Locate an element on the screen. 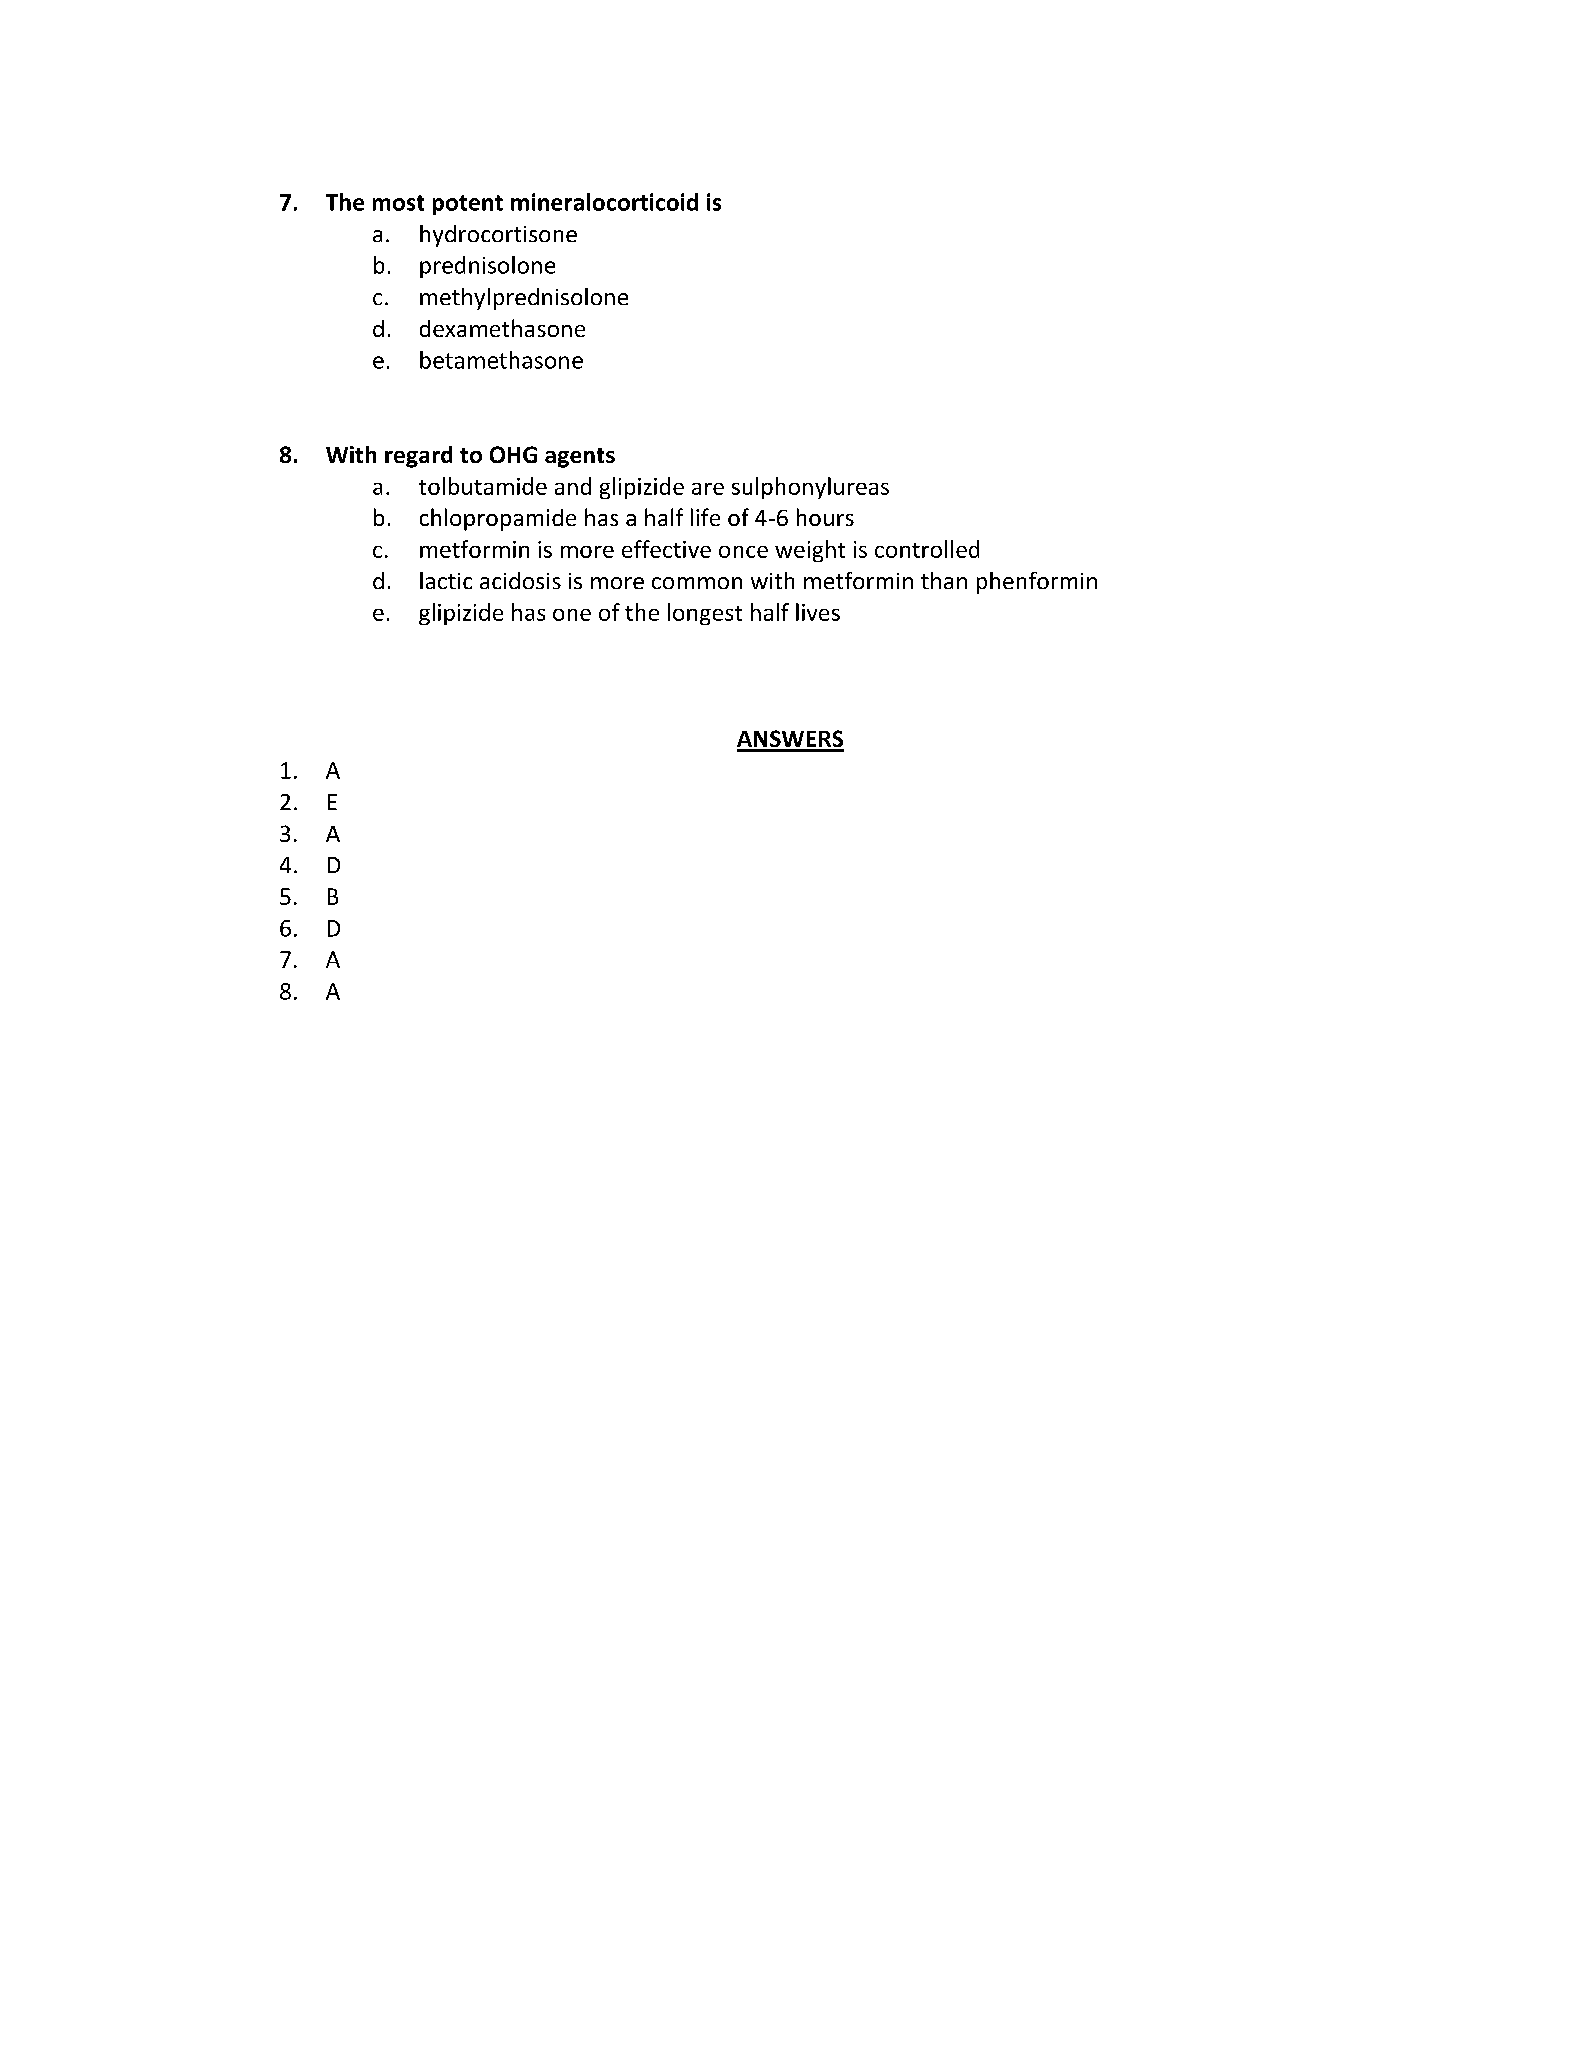  are is located at coordinates (708, 489).
